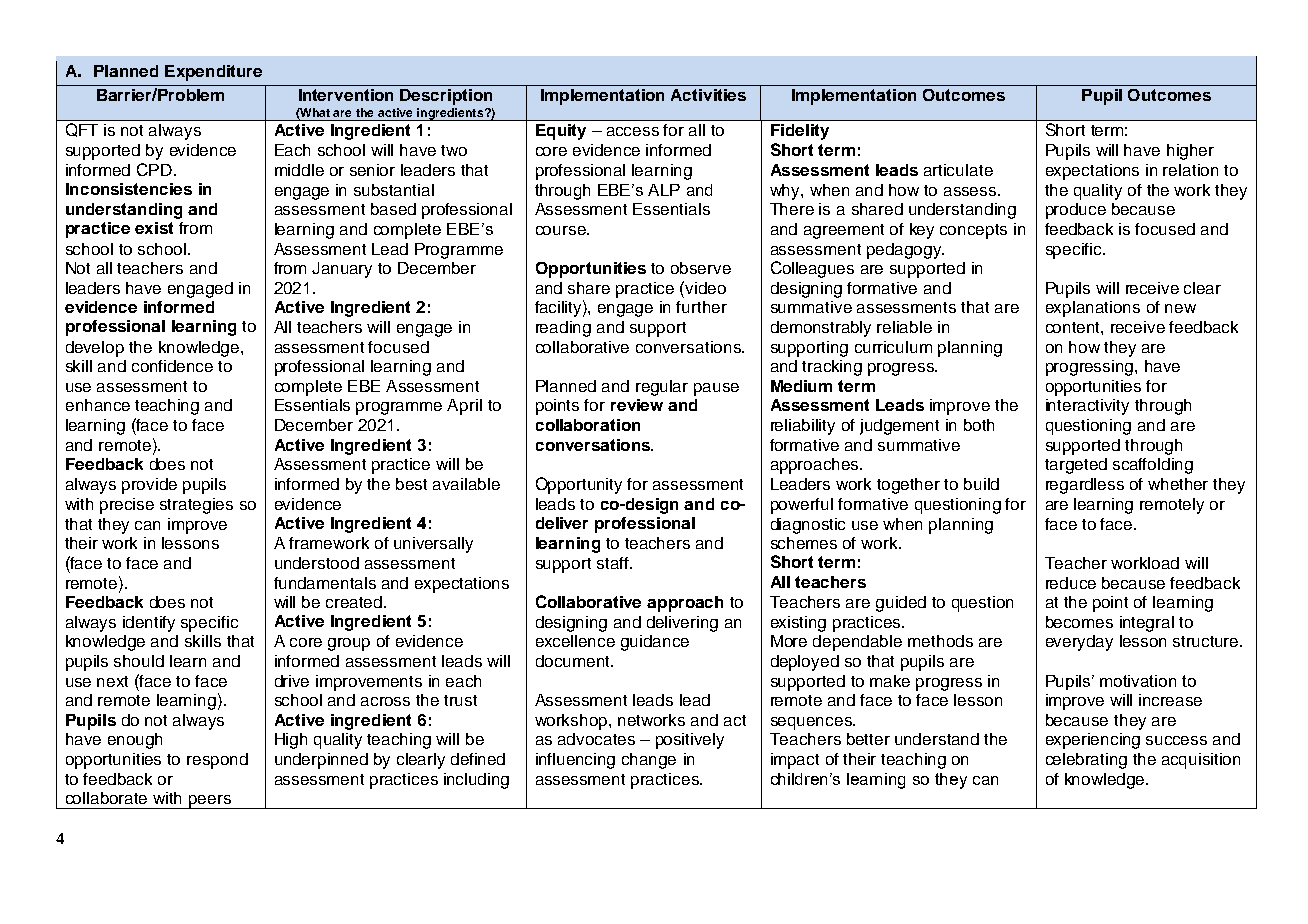 This screenshot has width=1308, height=924. Describe the element at coordinates (1086, 761) in the screenshot. I see `celebrating` at that location.
